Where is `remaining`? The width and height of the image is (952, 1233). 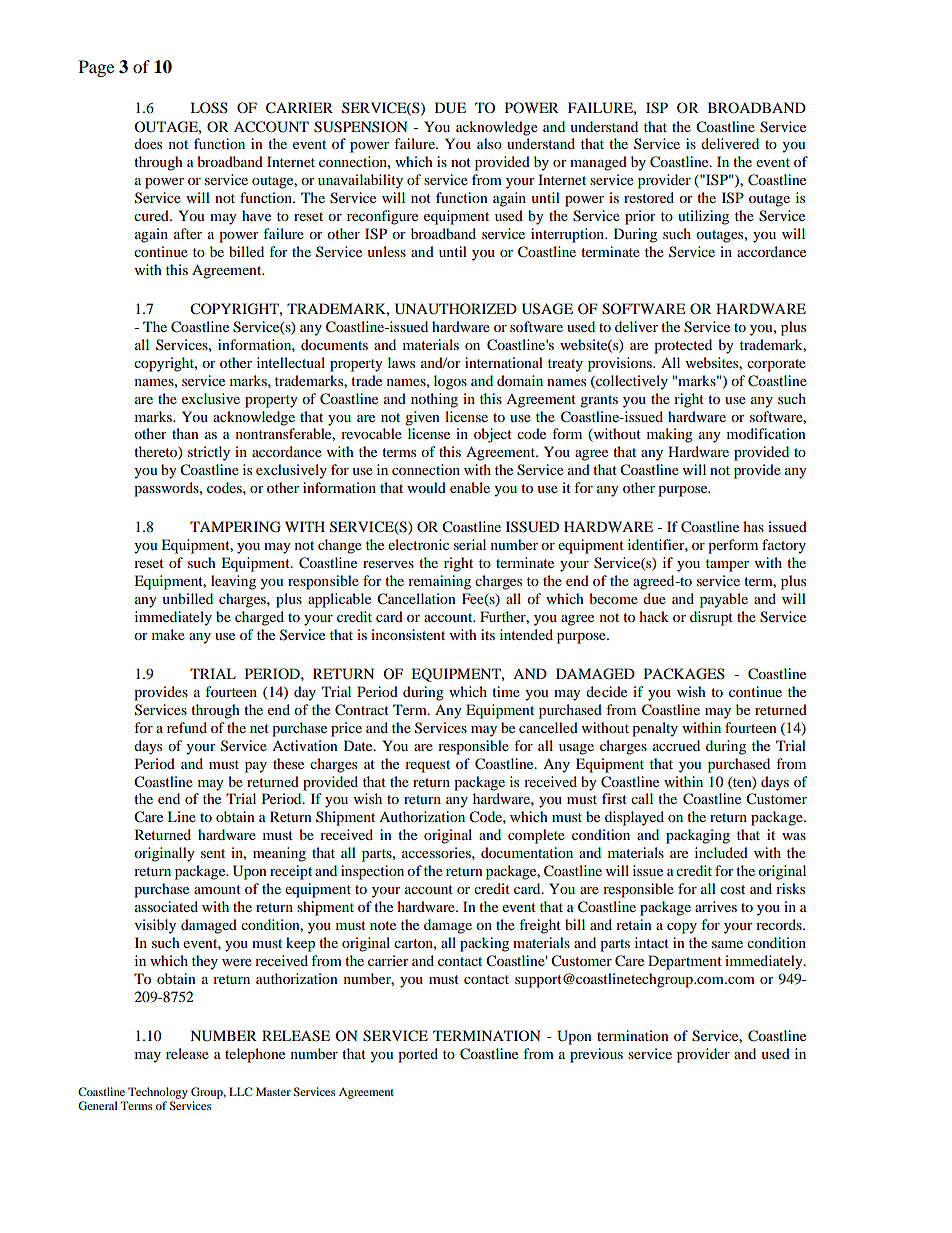
remaining is located at coordinates (439, 582).
